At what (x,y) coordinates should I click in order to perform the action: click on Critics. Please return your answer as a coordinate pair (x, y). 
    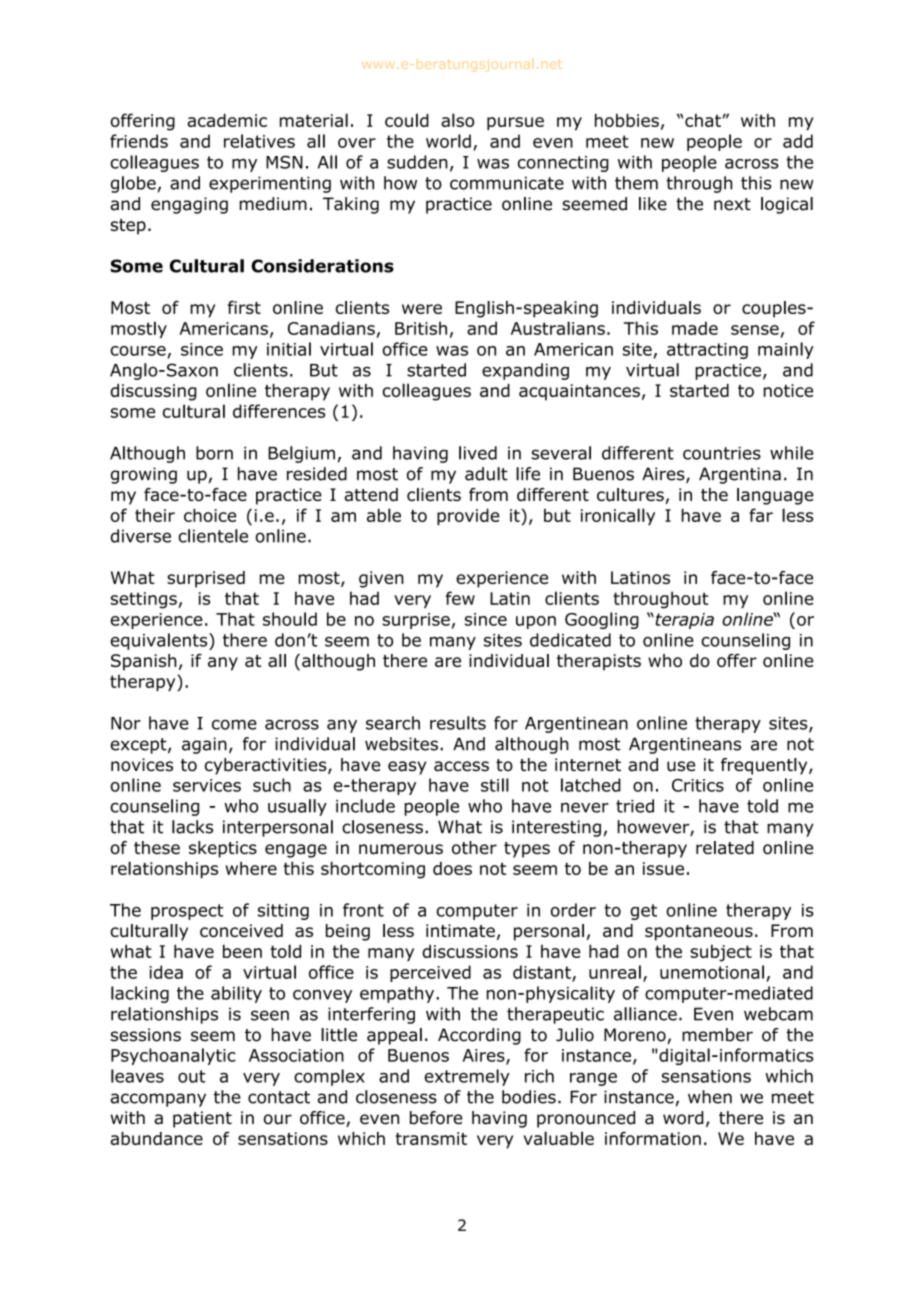
    Looking at the image, I should click on (698, 785).
